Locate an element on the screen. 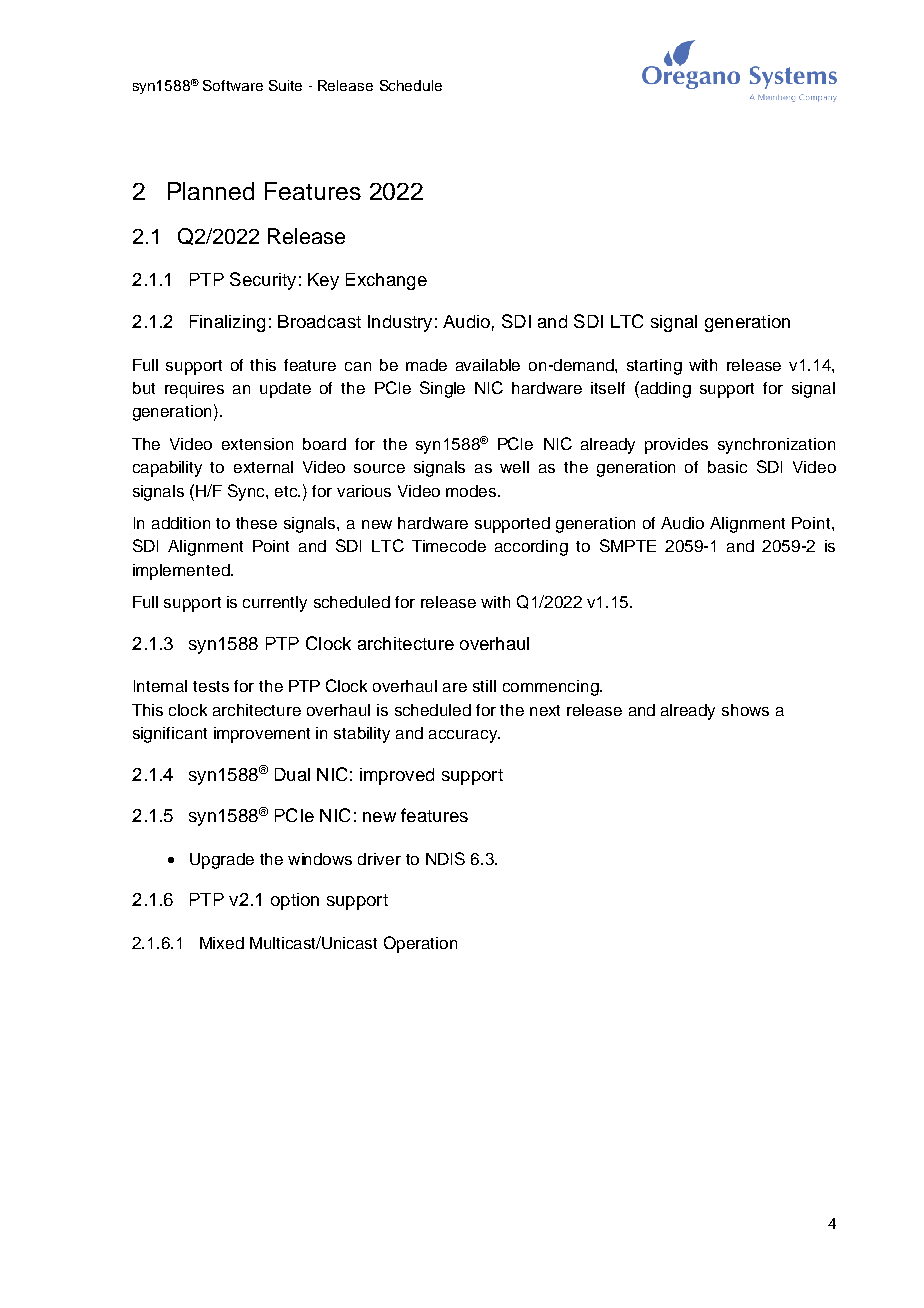  Finalizing is located at coordinates (227, 323).
